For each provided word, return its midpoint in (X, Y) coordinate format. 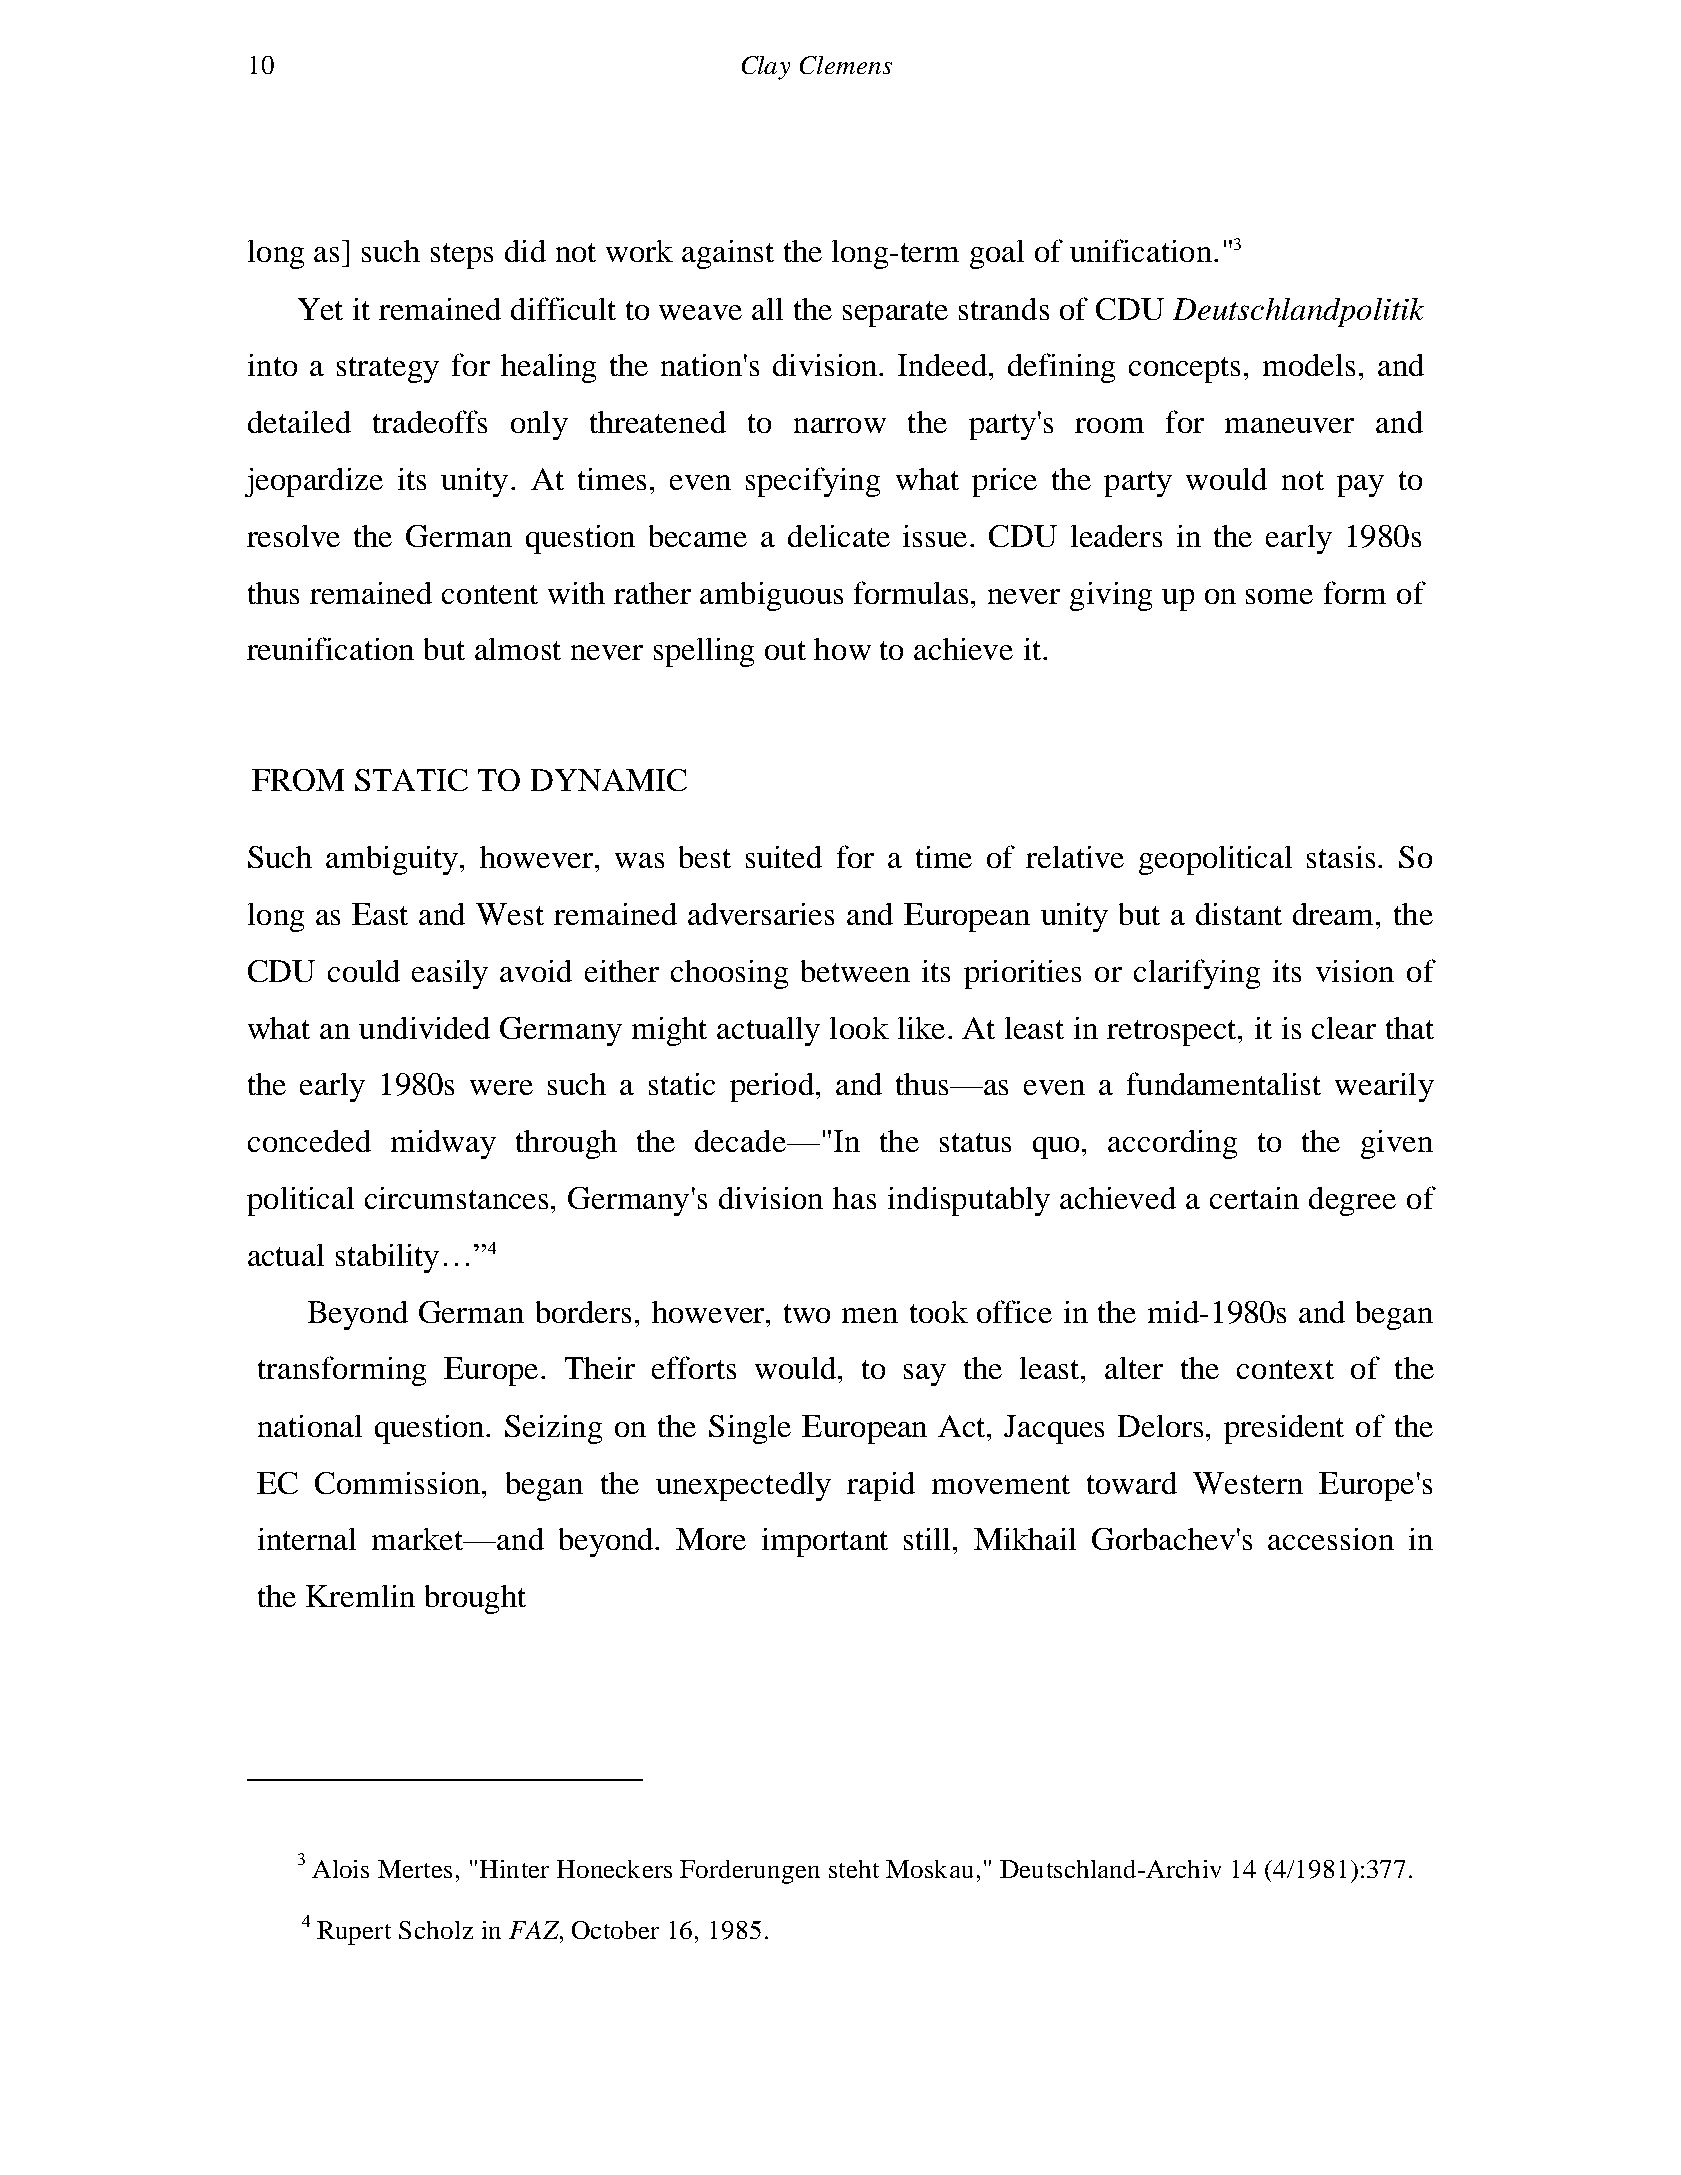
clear (1344, 1028)
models (1309, 365)
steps (462, 256)
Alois (340, 1869)
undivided (424, 1028)
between (855, 971)
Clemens (846, 65)
